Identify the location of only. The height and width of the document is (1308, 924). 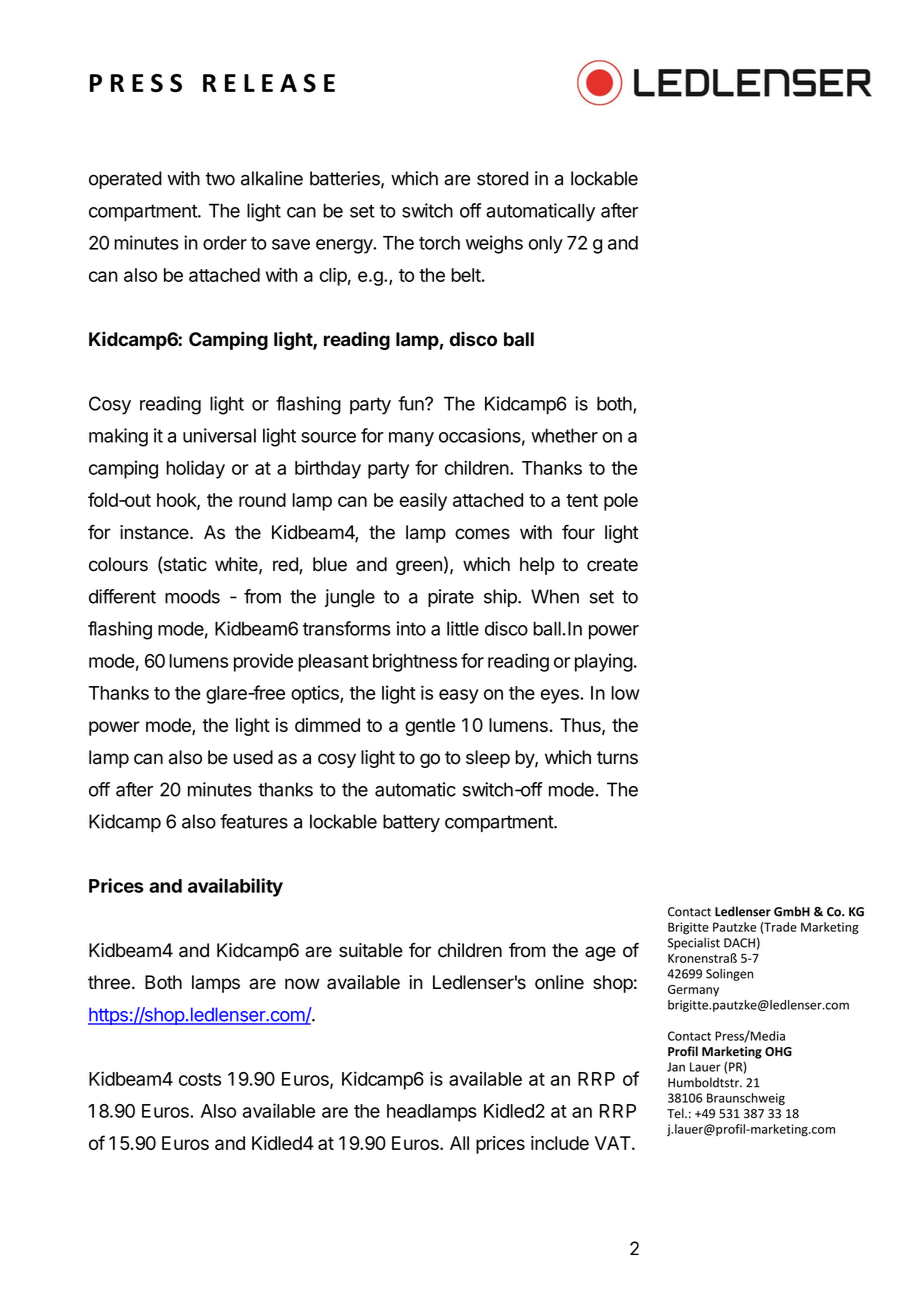
(546, 245).
